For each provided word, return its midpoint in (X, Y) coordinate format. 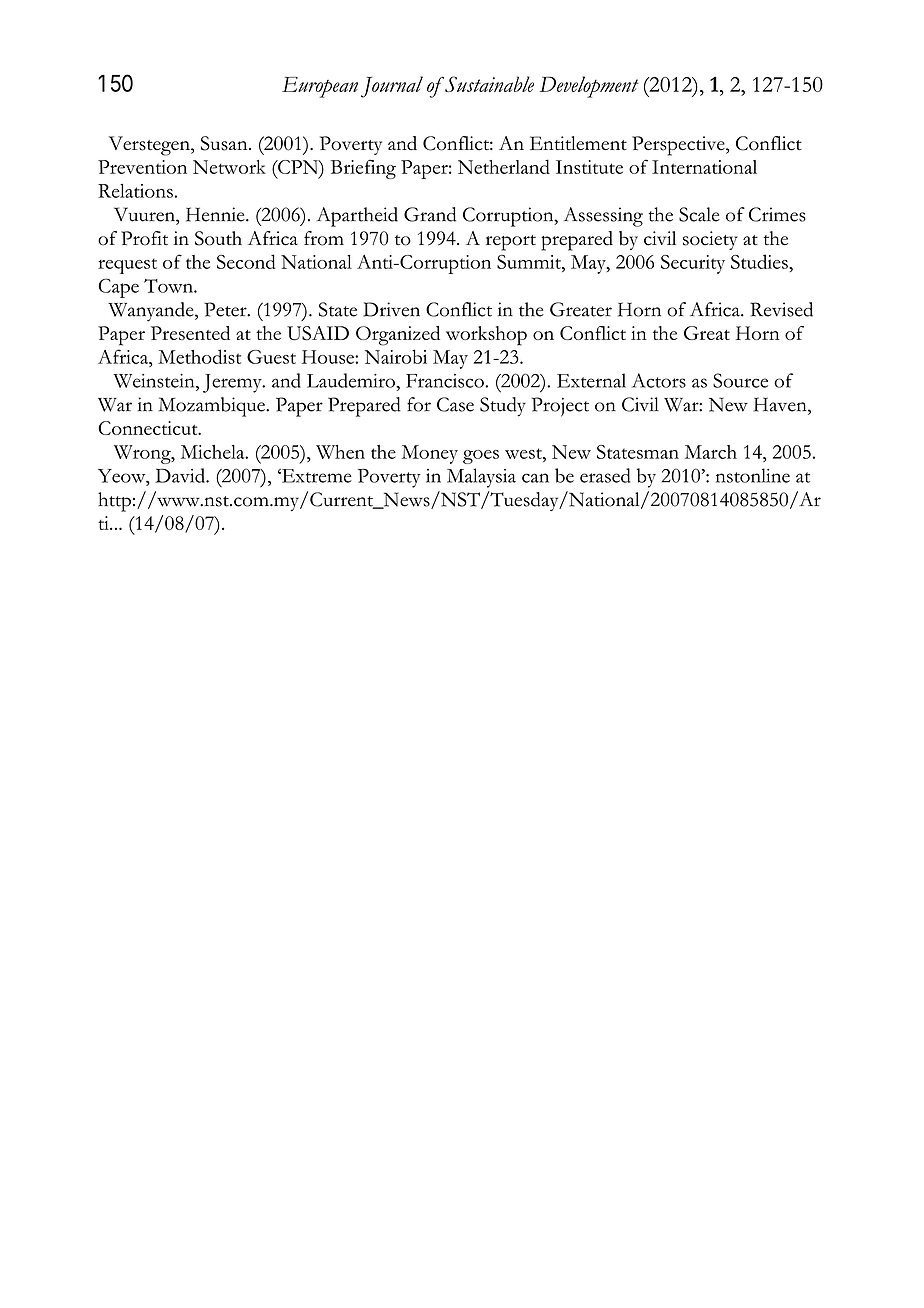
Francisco (445, 381)
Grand (430, 214)
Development (589, 87)
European (320, 87)
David (181, 475)
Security (693, 264)
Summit (530, 262)
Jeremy (233, 383)
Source (740, 380)
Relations (135, 191)
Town (169, 286)
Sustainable (488, 84)
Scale (699, 214)
